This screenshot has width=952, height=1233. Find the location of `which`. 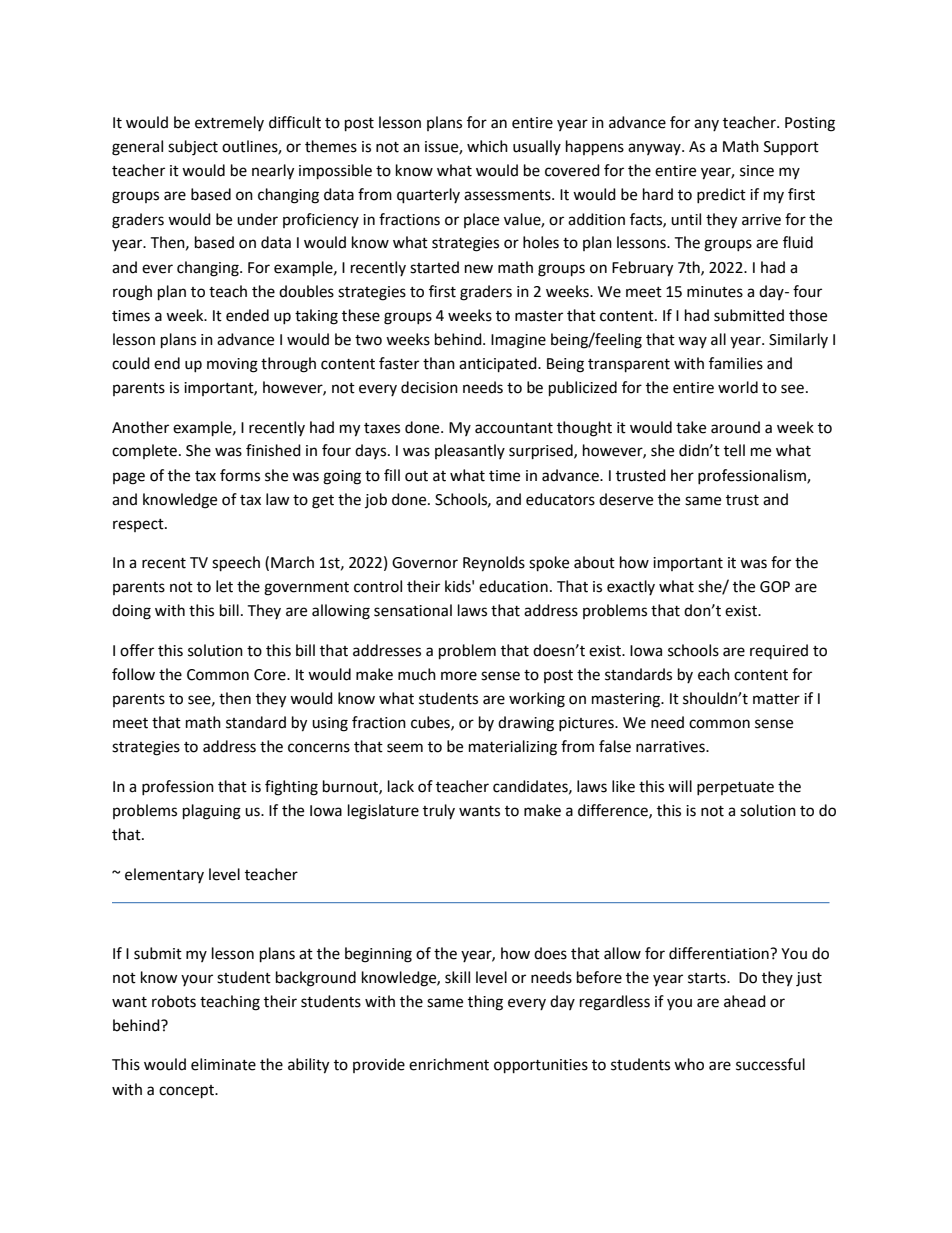

which is located at coordinates (487, 146).
